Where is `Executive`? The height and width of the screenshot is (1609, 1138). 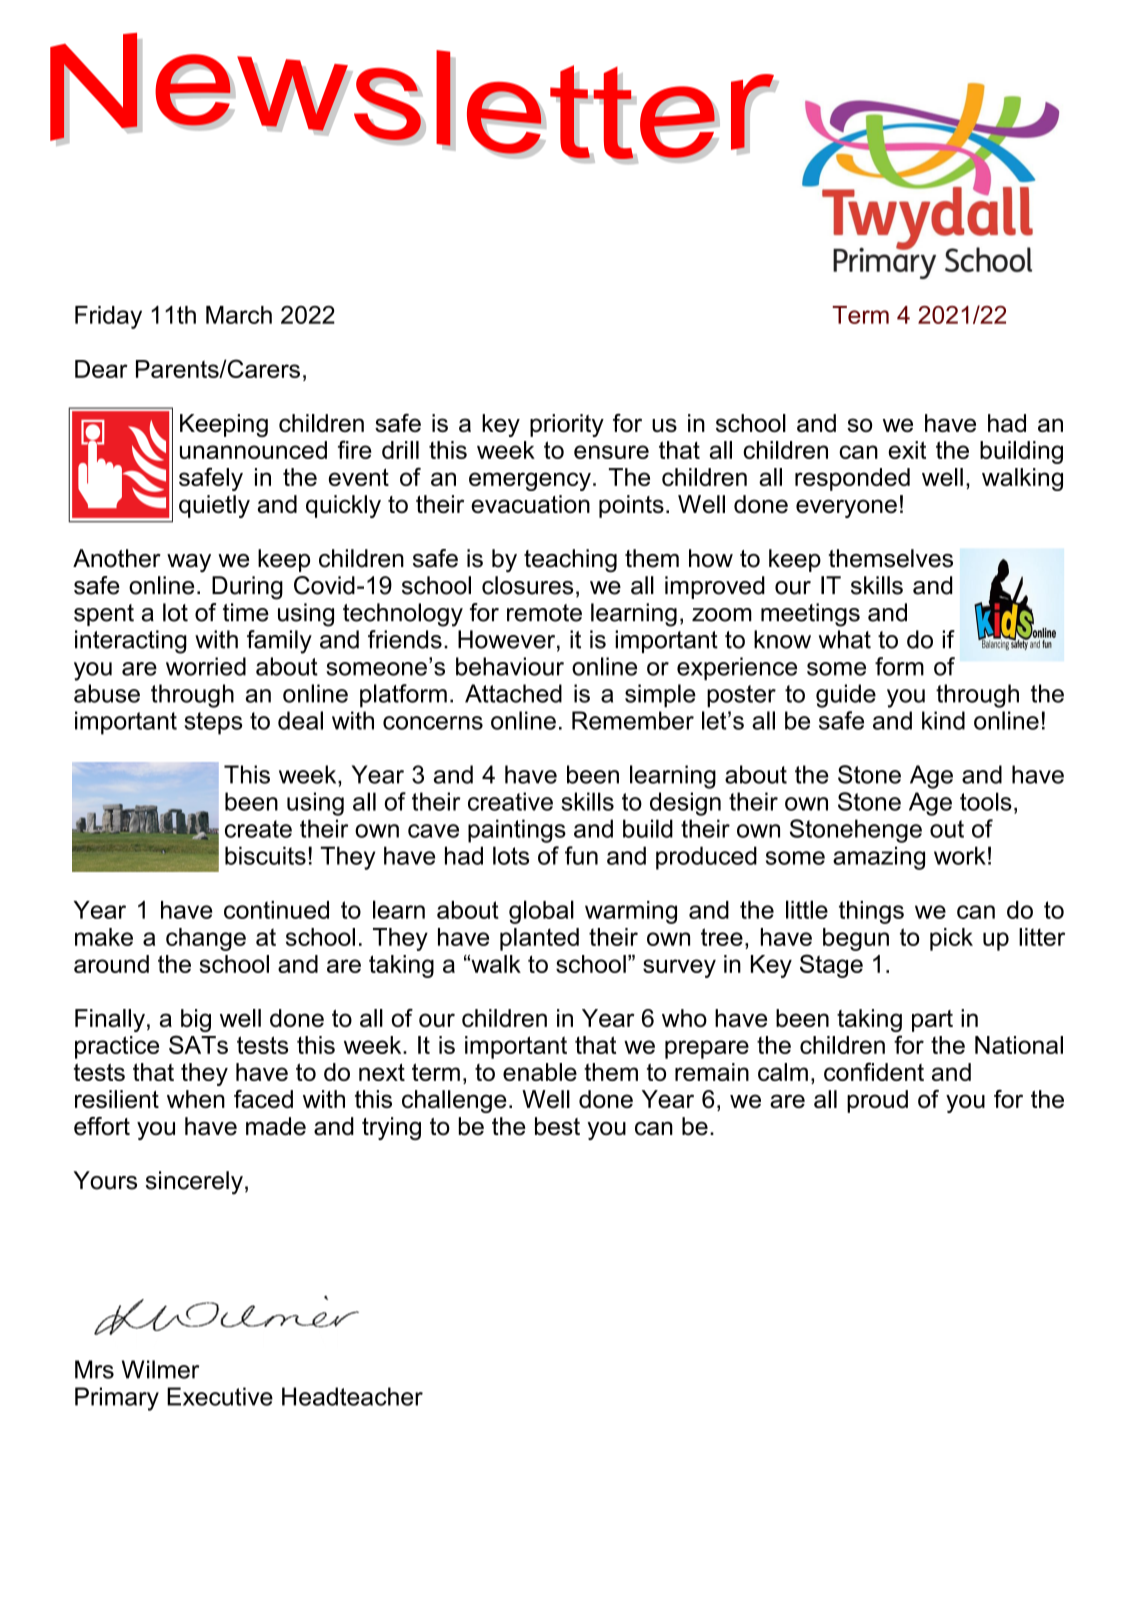
Executive is located at coordinates (220, 1396).
